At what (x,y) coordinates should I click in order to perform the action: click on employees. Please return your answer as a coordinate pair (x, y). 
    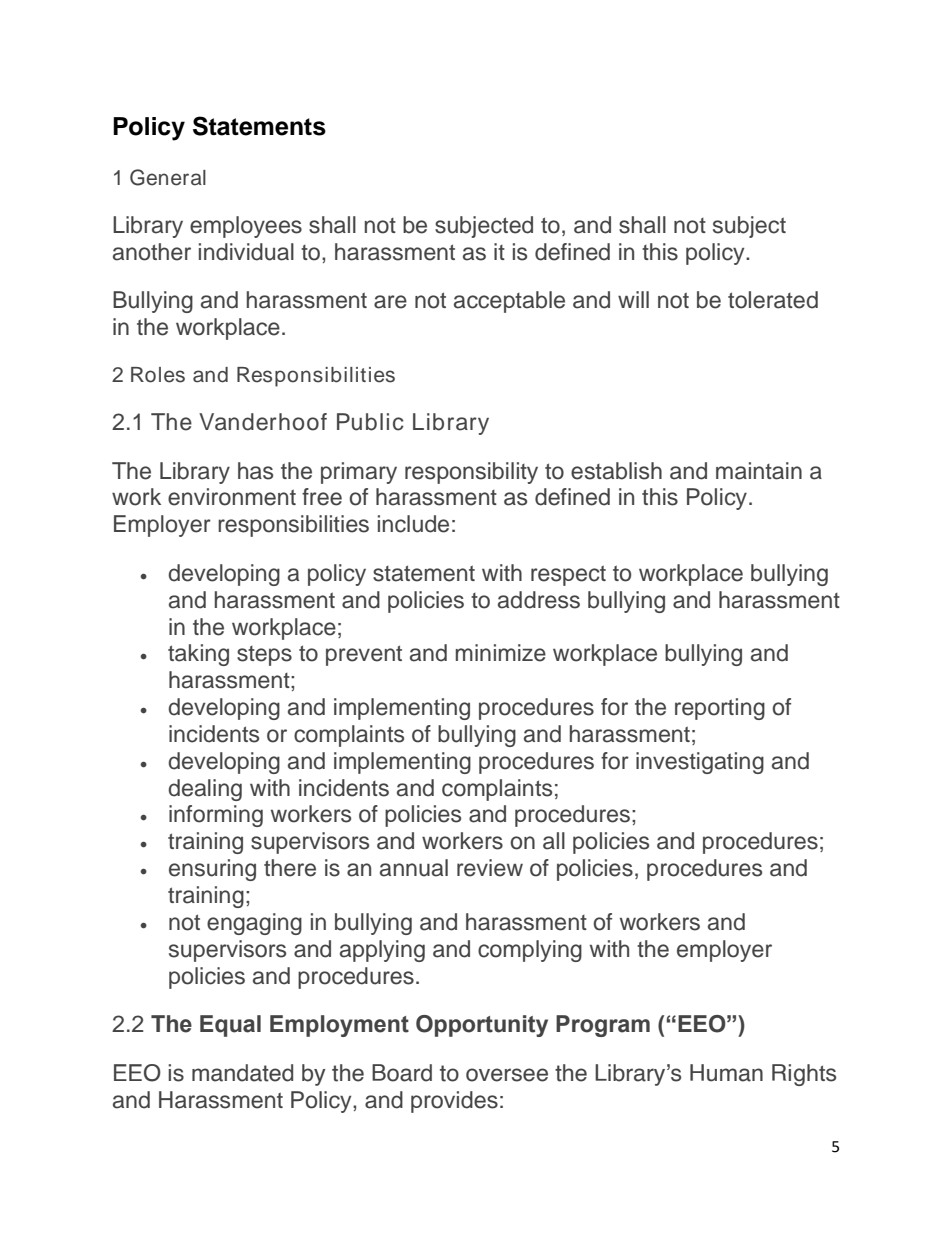
    Looking at the image, I should click on (246, 227).
